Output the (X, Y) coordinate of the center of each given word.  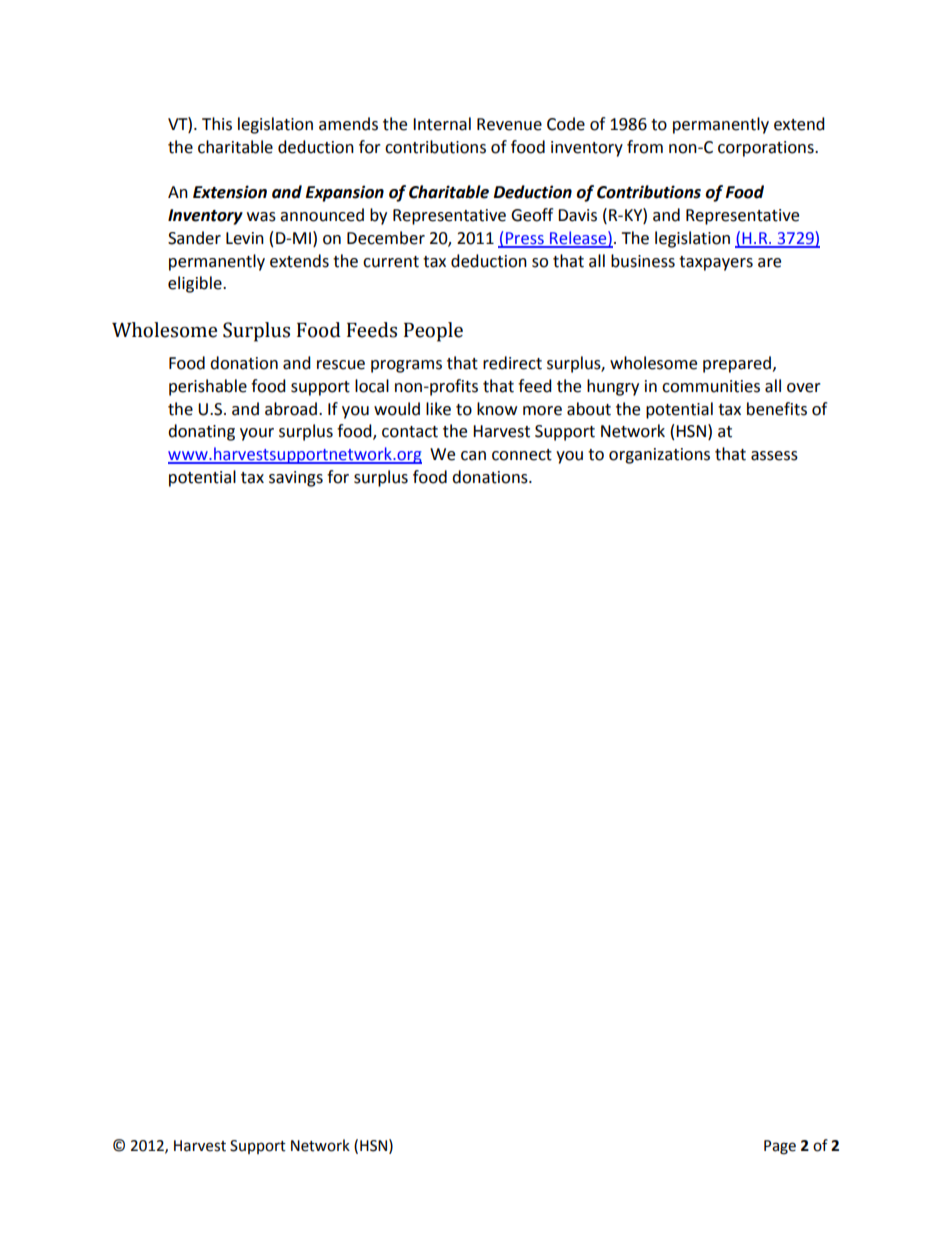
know (497, 409)
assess (774, 456)
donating (201, 432)
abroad (291, 409)
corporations (767, 149)
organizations (659, 456)
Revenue (509, 124)
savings (296, 479)
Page (780, 1147)
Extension (230, 192)
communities (711, 386)
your (257, 434)
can (473, 456)
